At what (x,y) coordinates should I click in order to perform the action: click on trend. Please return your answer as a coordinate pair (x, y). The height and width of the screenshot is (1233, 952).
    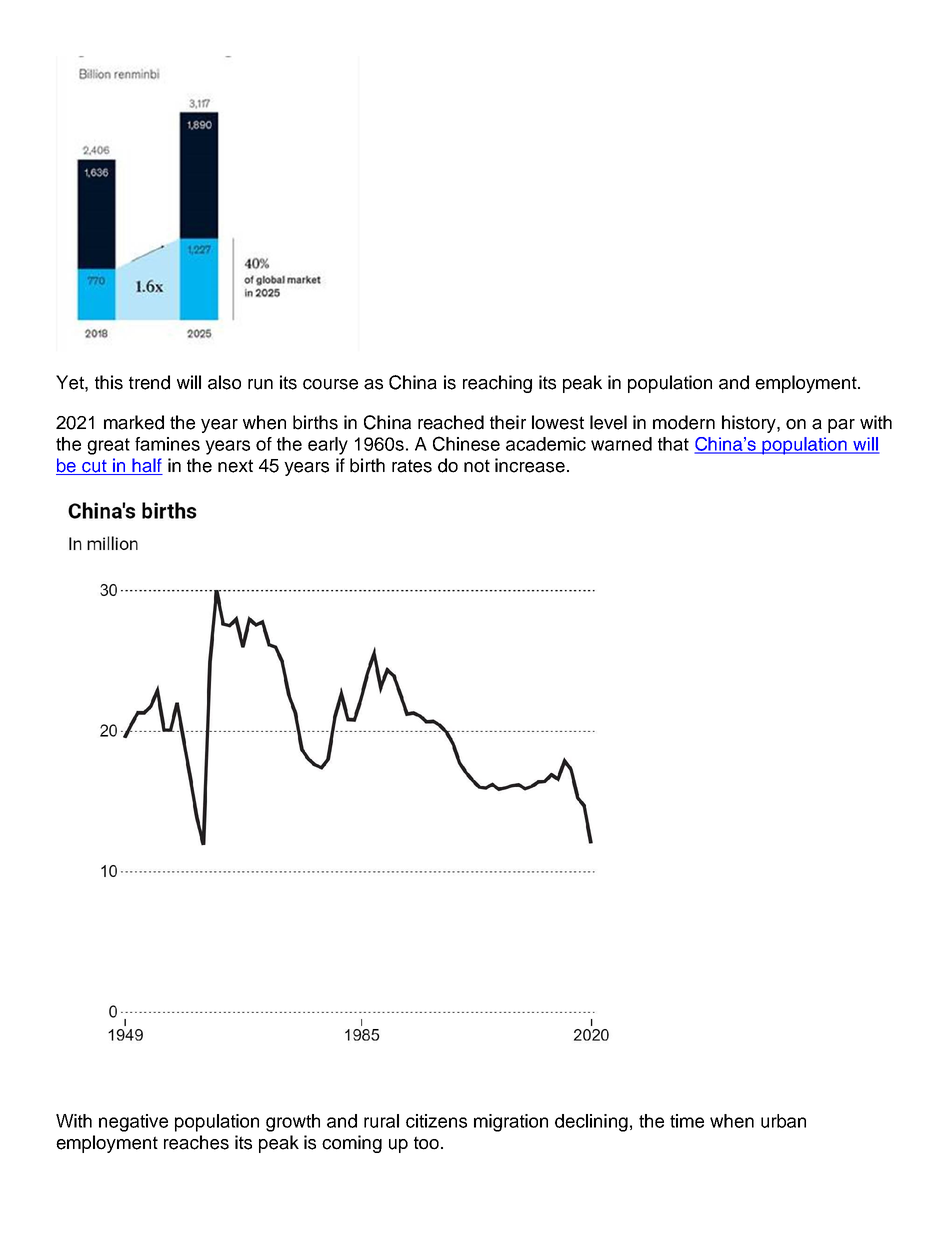
    Looking at the image, I should click on (149, 382).
